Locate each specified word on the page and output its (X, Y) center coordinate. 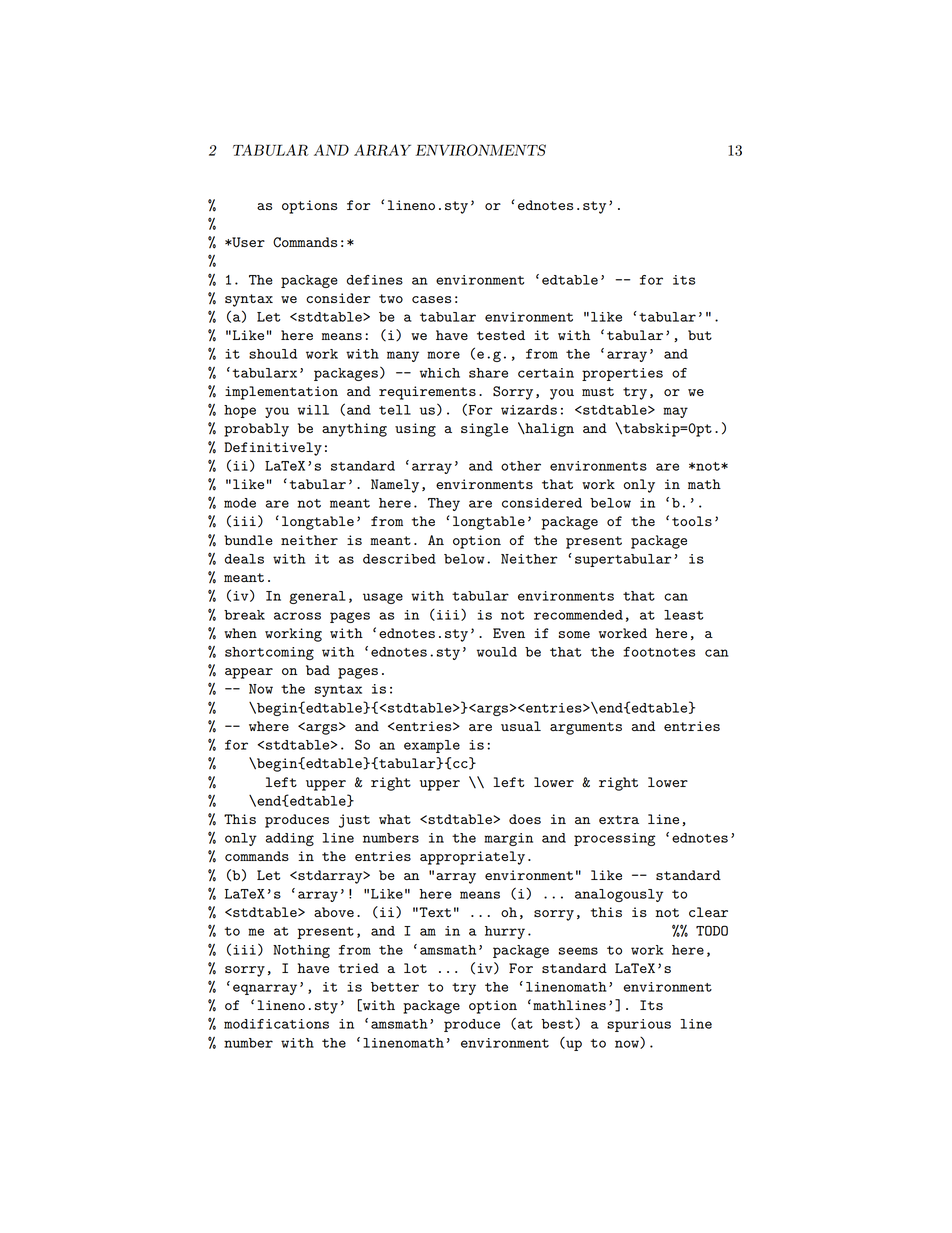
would (497, 652)
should (273, 354)
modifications (276, 1024)
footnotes (659, 652)
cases (431, 299)
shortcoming (269, 653)
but (700, 335)
